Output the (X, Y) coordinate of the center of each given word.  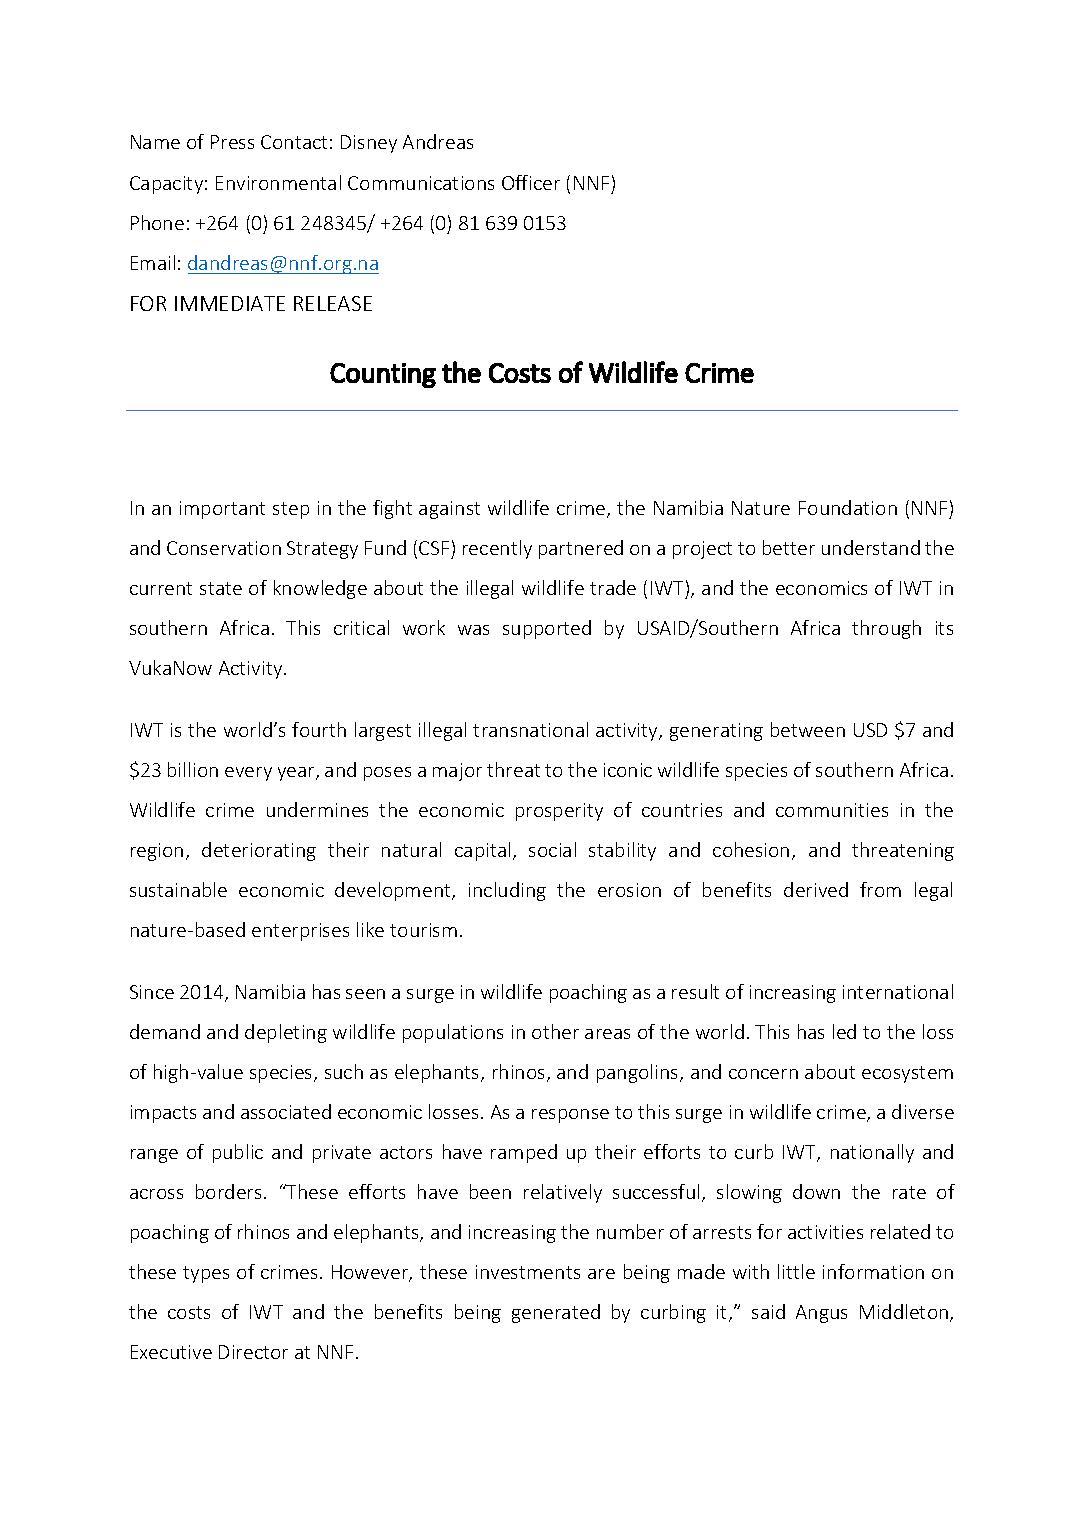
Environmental (278, 182)
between (808, 729)
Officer (531, 182)
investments (528, 1272)
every (248, 774)
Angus (821, 1314)
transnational (530, 729)
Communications (421, 183)
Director (253, 1352)
